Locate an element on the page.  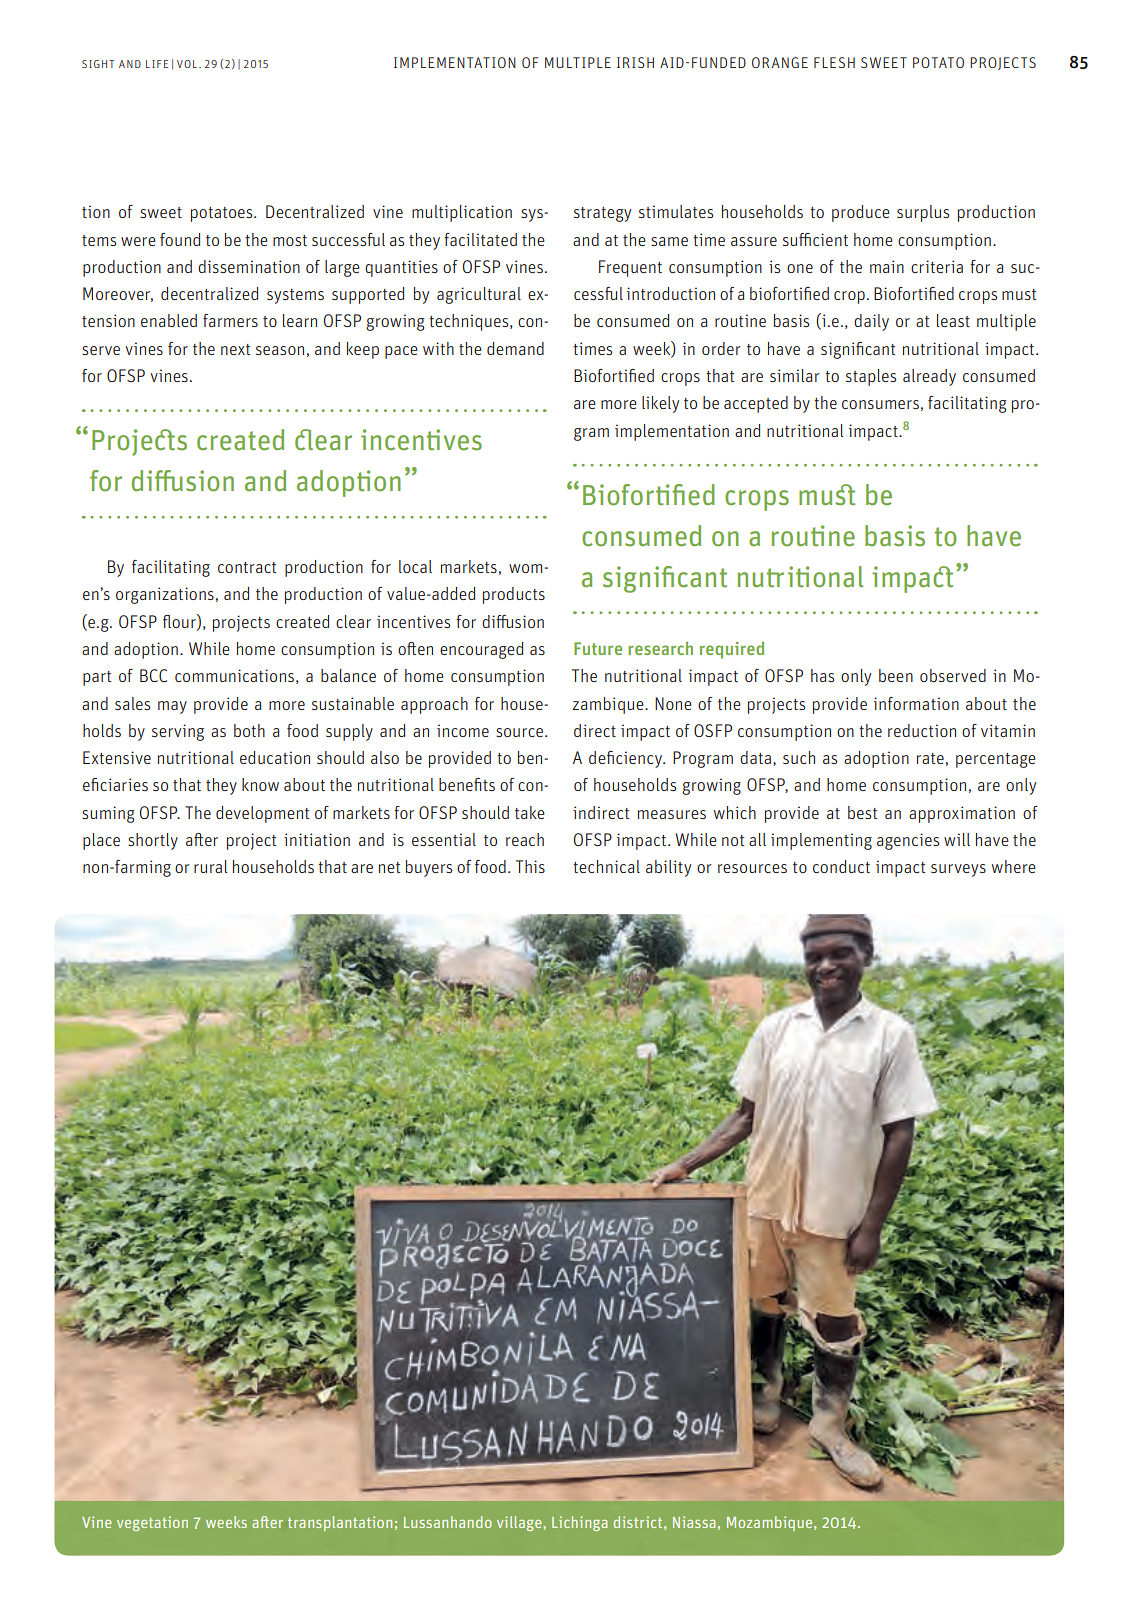
products is located at coordinates (514, 595).
